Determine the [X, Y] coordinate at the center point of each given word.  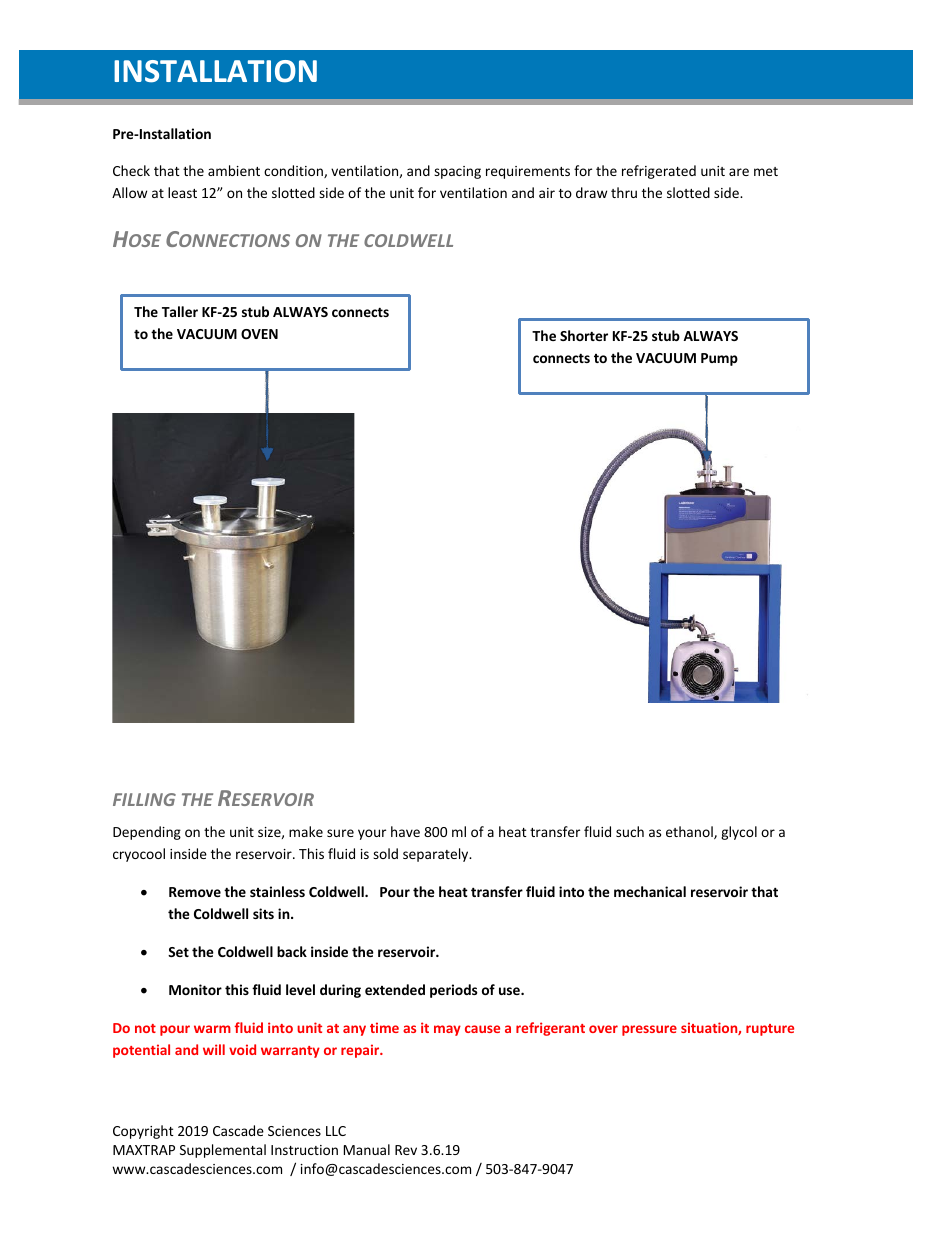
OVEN [259, 334]
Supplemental [223, 1151]
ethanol [690, 832]
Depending [147, 833]
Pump [719, 359]
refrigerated [659, 172]
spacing [457, 172]
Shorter [584, 335]
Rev [406, 1150]
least [182, 192]
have [405, 831]
